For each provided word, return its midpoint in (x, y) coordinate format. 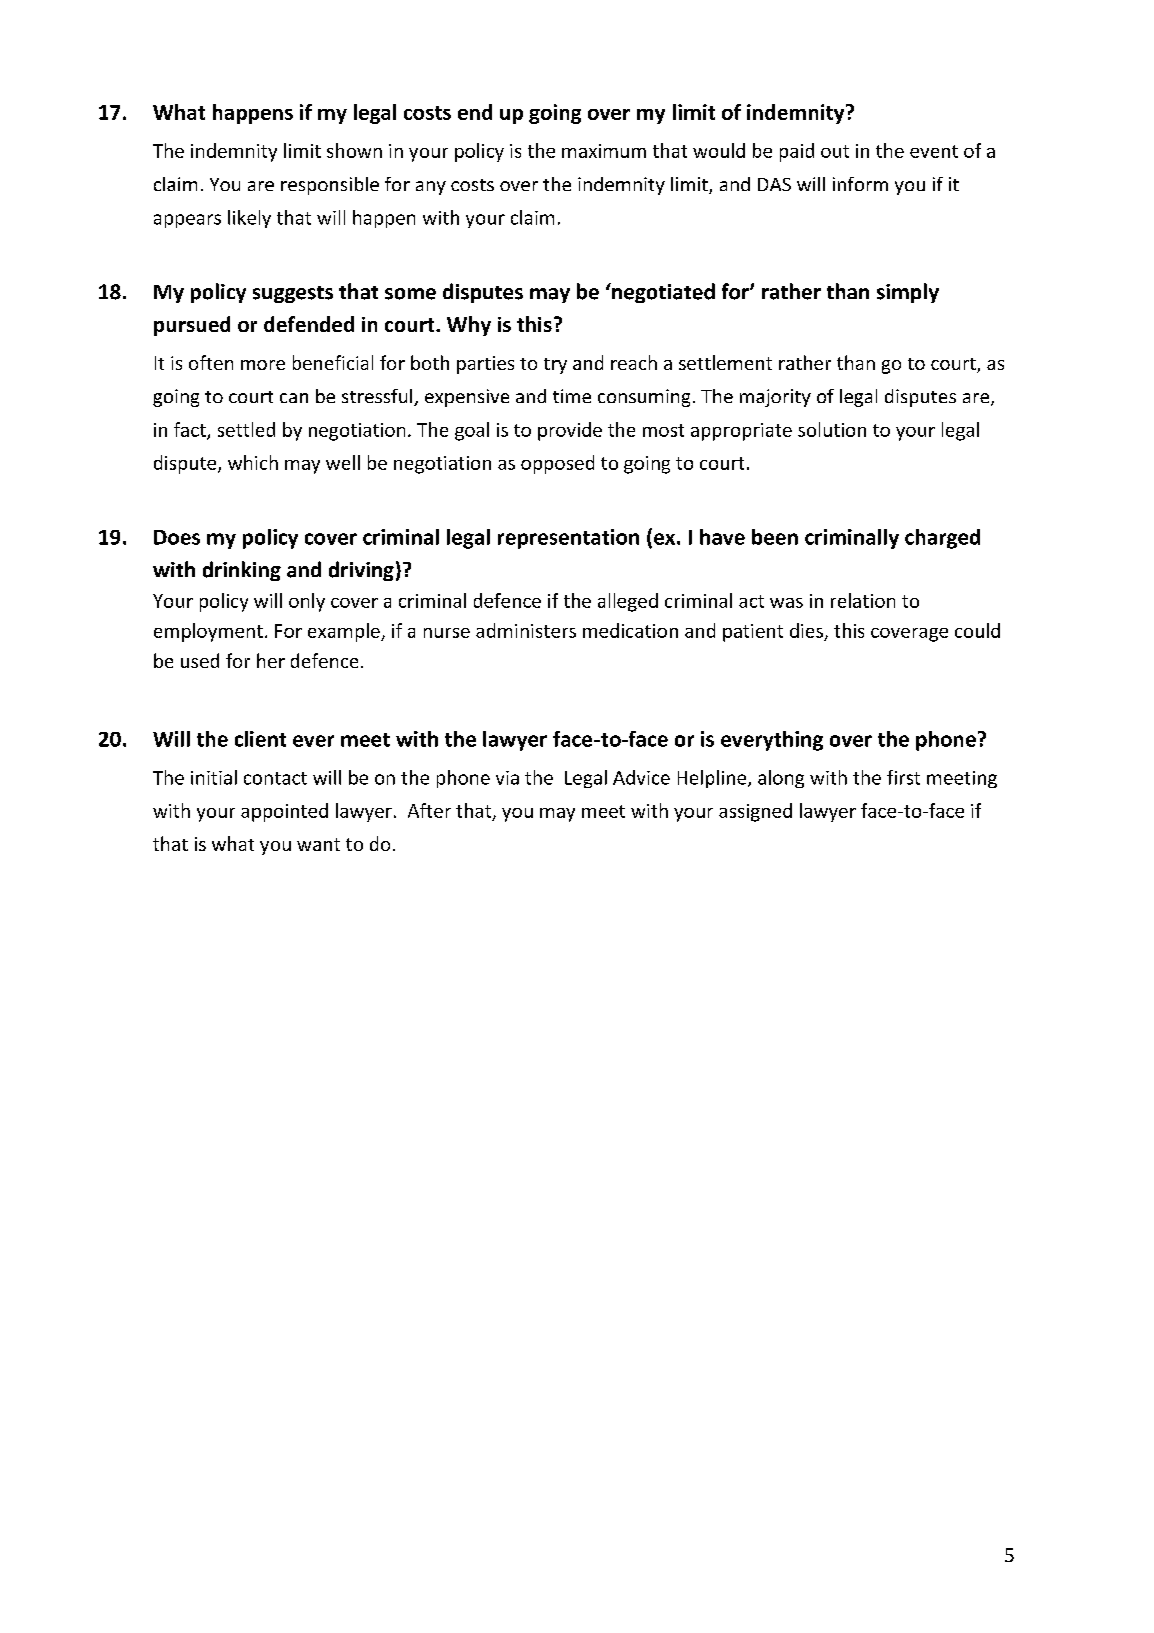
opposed (557, 464)
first (903, 777)
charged (942, 539)
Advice (641, 777)
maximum (604, 151)
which (253, 462)
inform (860, 184)
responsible (330, 186)
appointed (284, 812)
